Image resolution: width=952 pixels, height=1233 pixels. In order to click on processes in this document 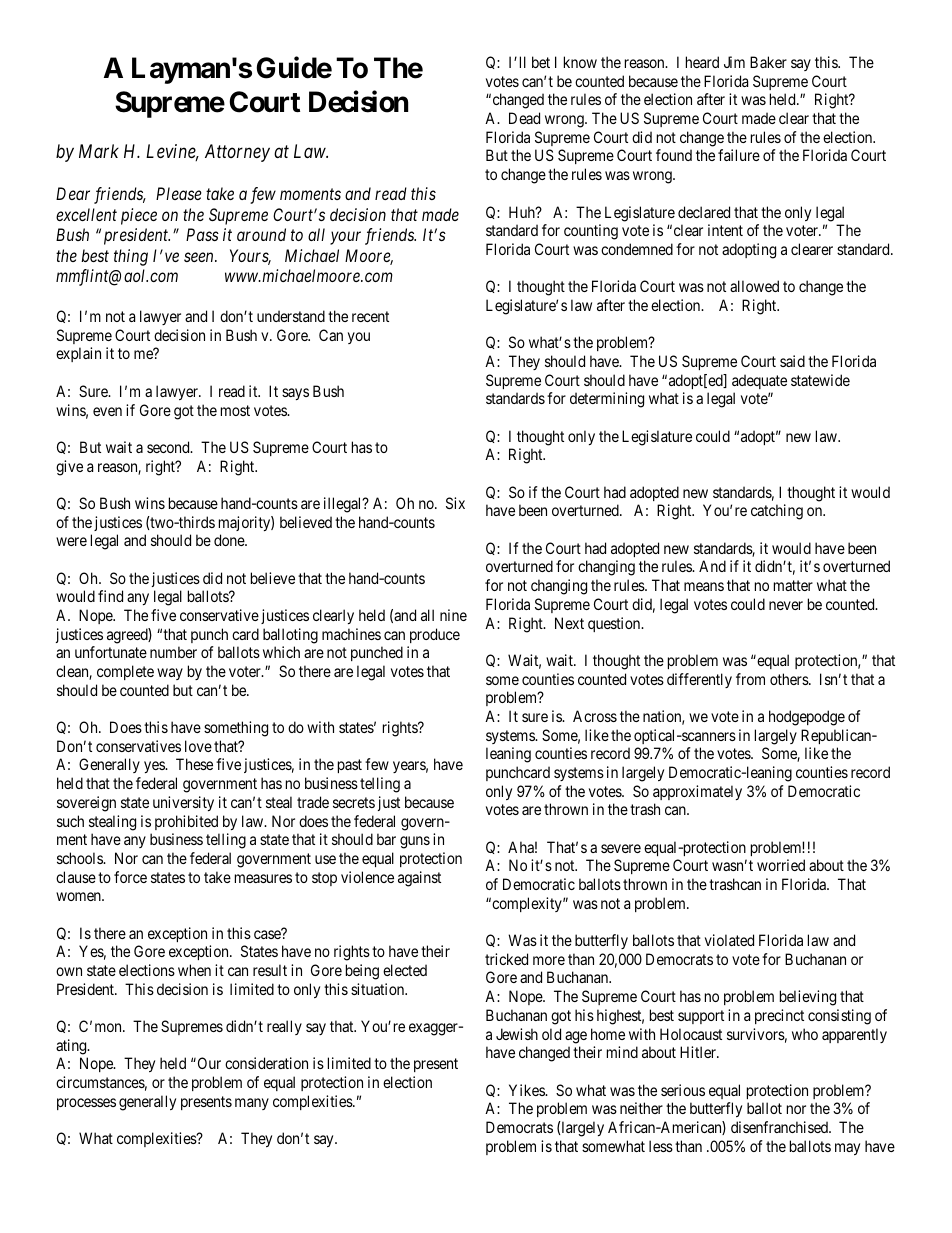, I will do `click(86, 1104)`.
